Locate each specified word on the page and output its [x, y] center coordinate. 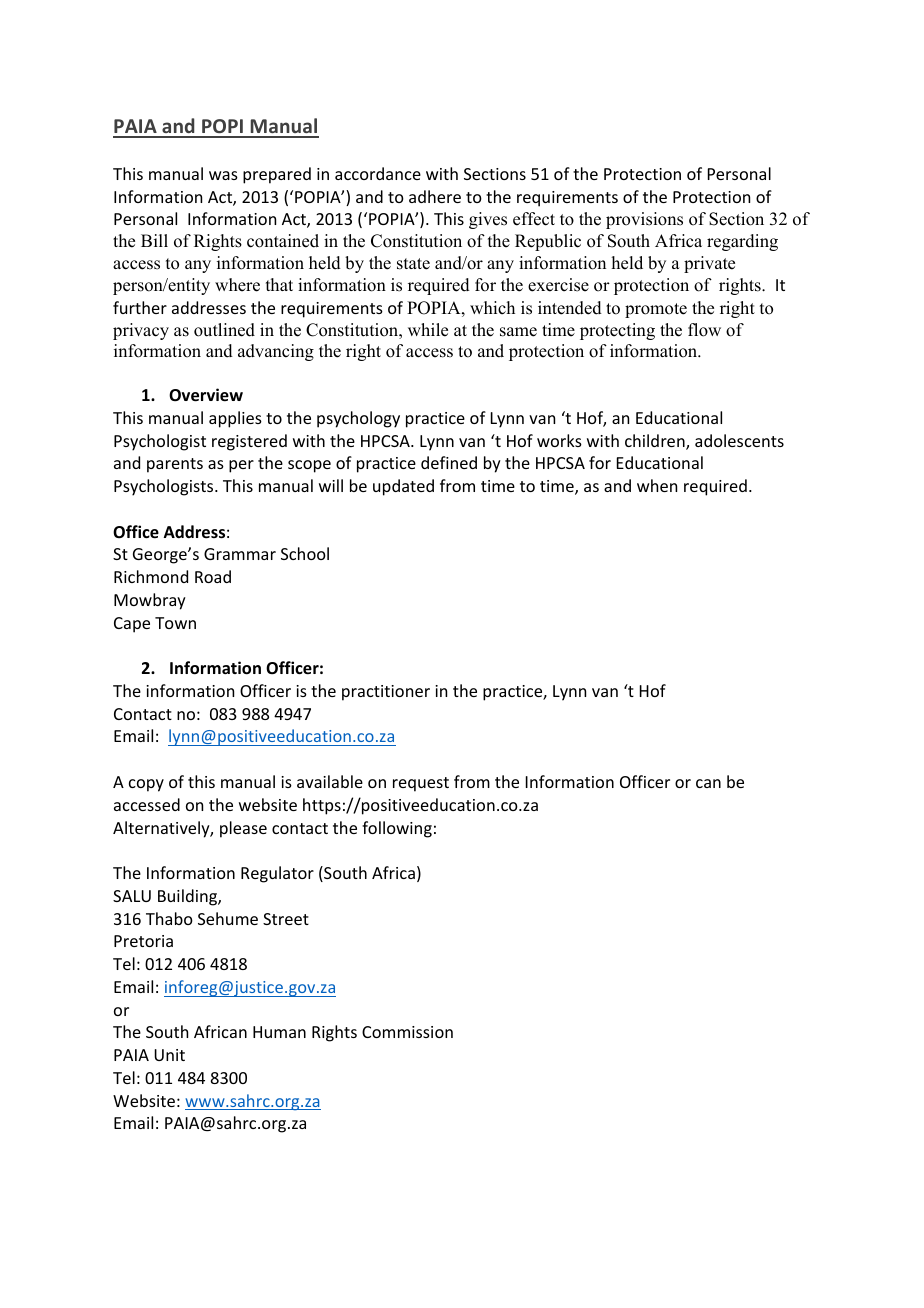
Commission [407, 1032]
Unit [169, 1055]
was [223, 175]
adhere [435, 196]
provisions [644, 220]
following [397, 829]
